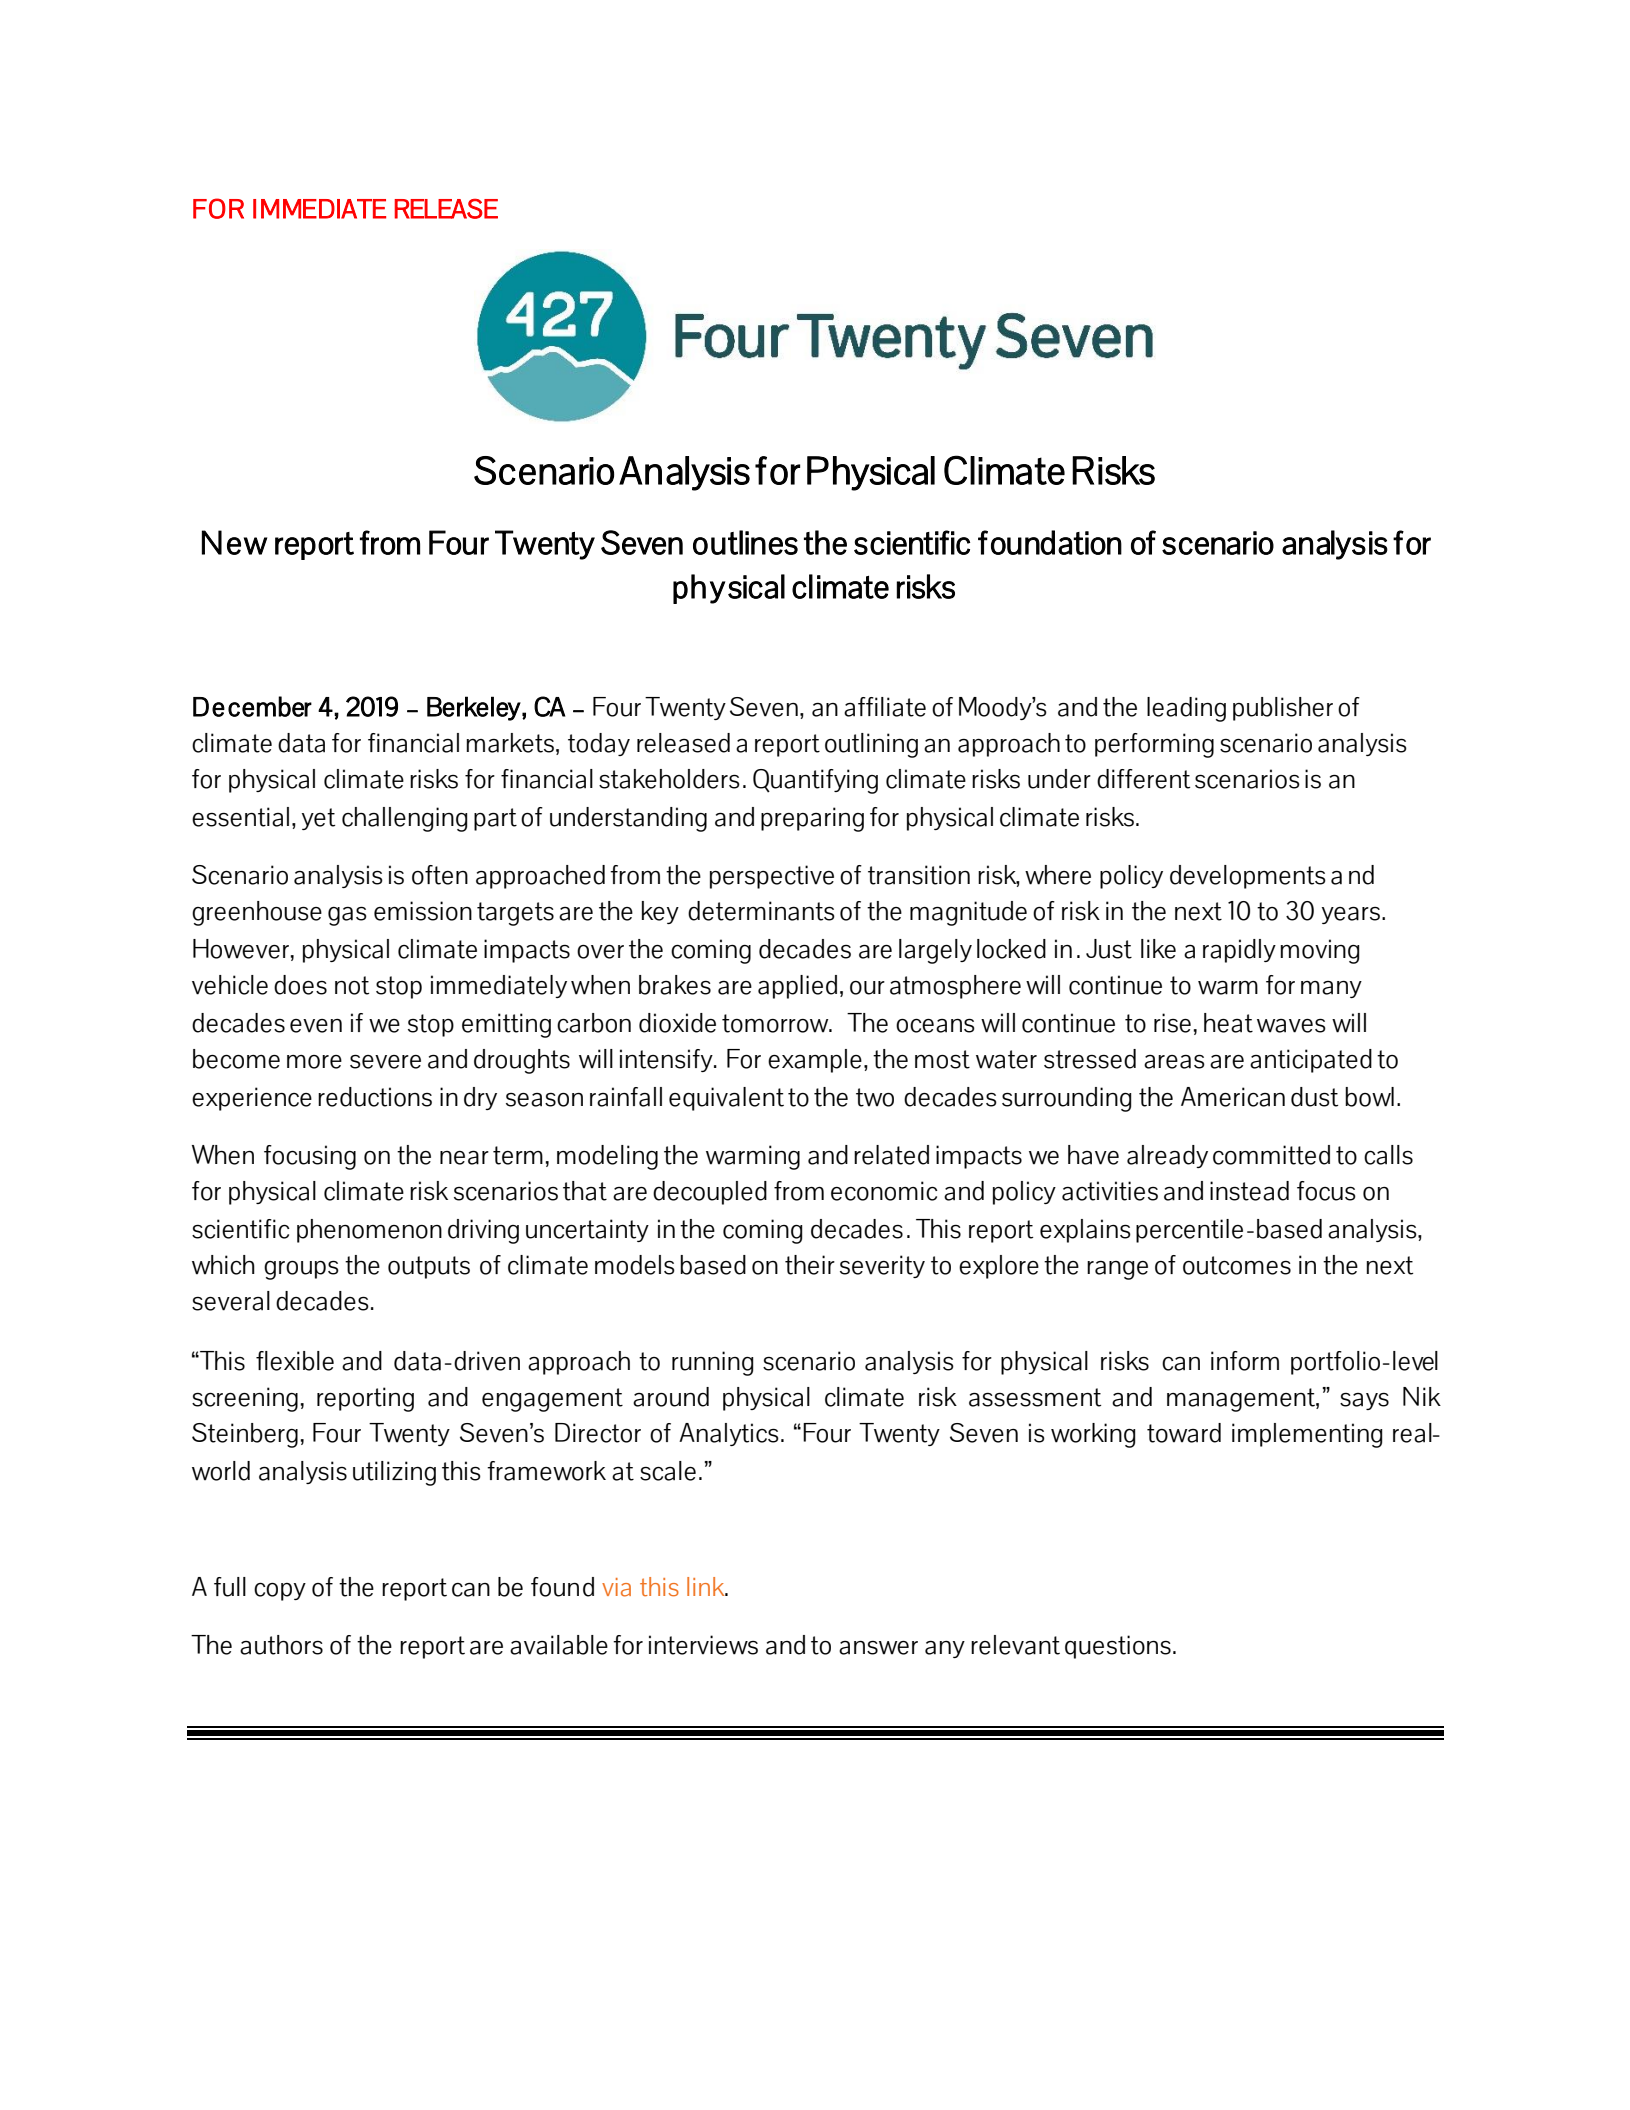  I want to click on copy, so click(280, 1592).
